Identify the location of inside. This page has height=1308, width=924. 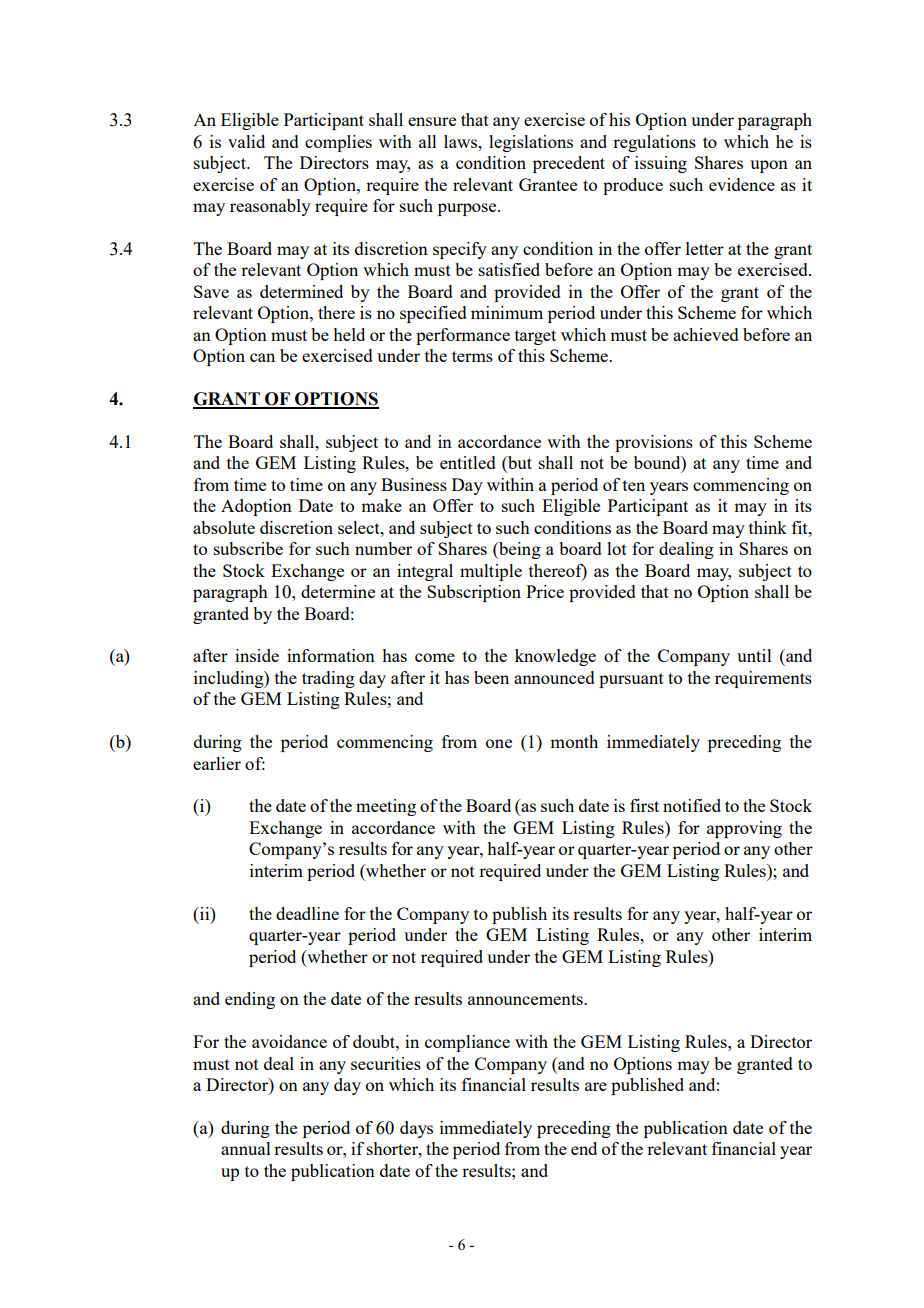
(257, 655).
